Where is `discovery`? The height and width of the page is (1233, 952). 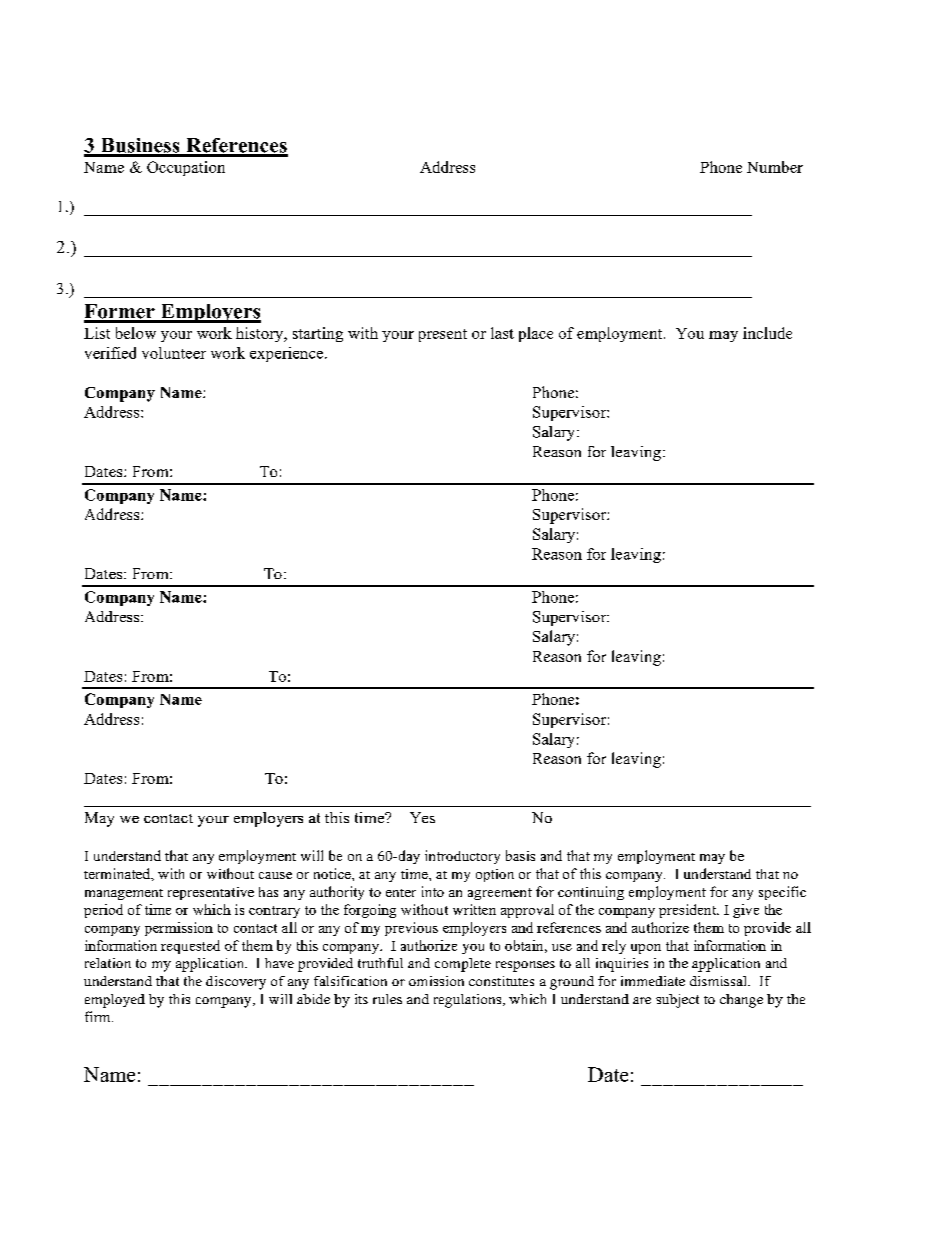
discovery is located at coordinates (236, 983).
